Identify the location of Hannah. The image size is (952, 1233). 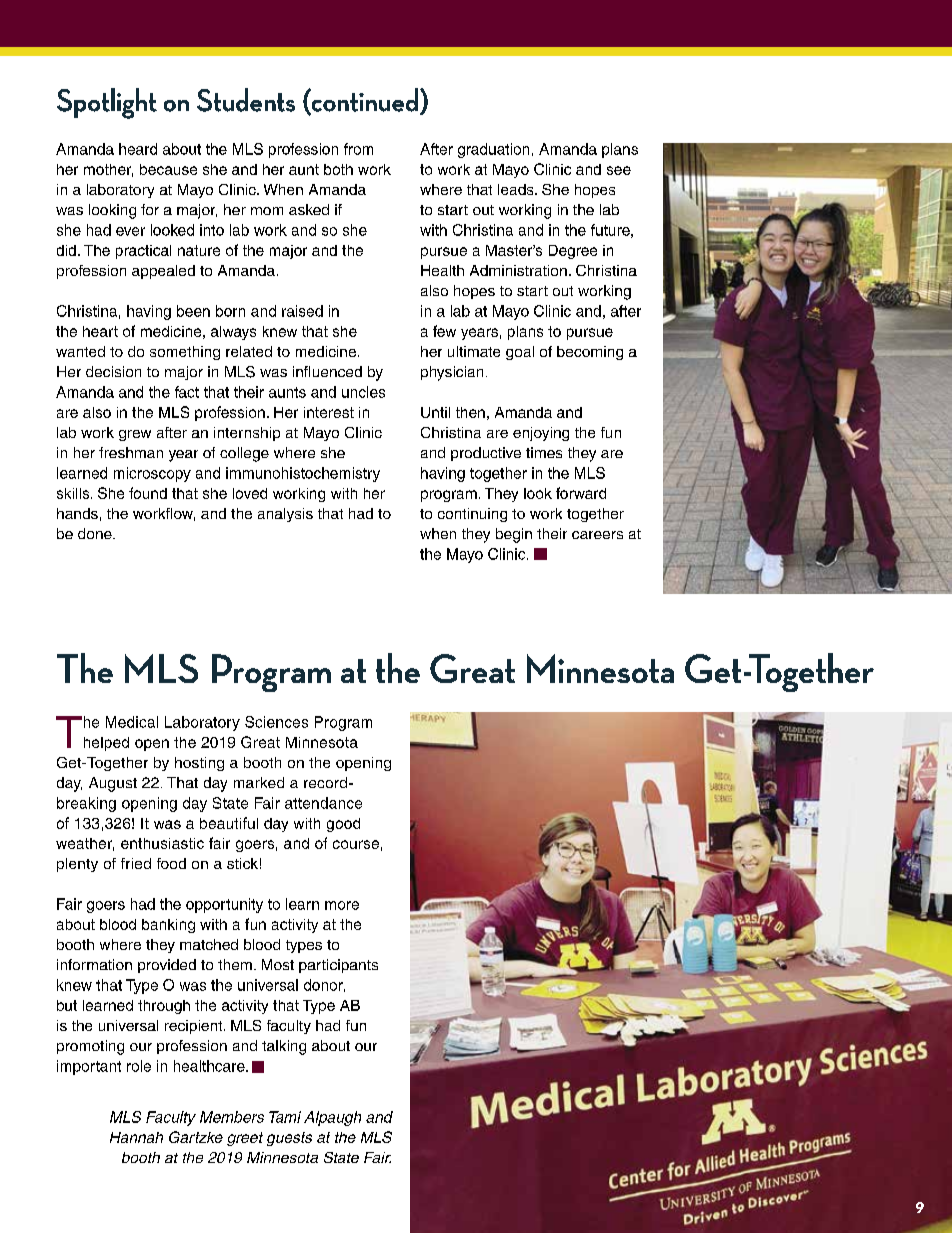
(136, 1137).
